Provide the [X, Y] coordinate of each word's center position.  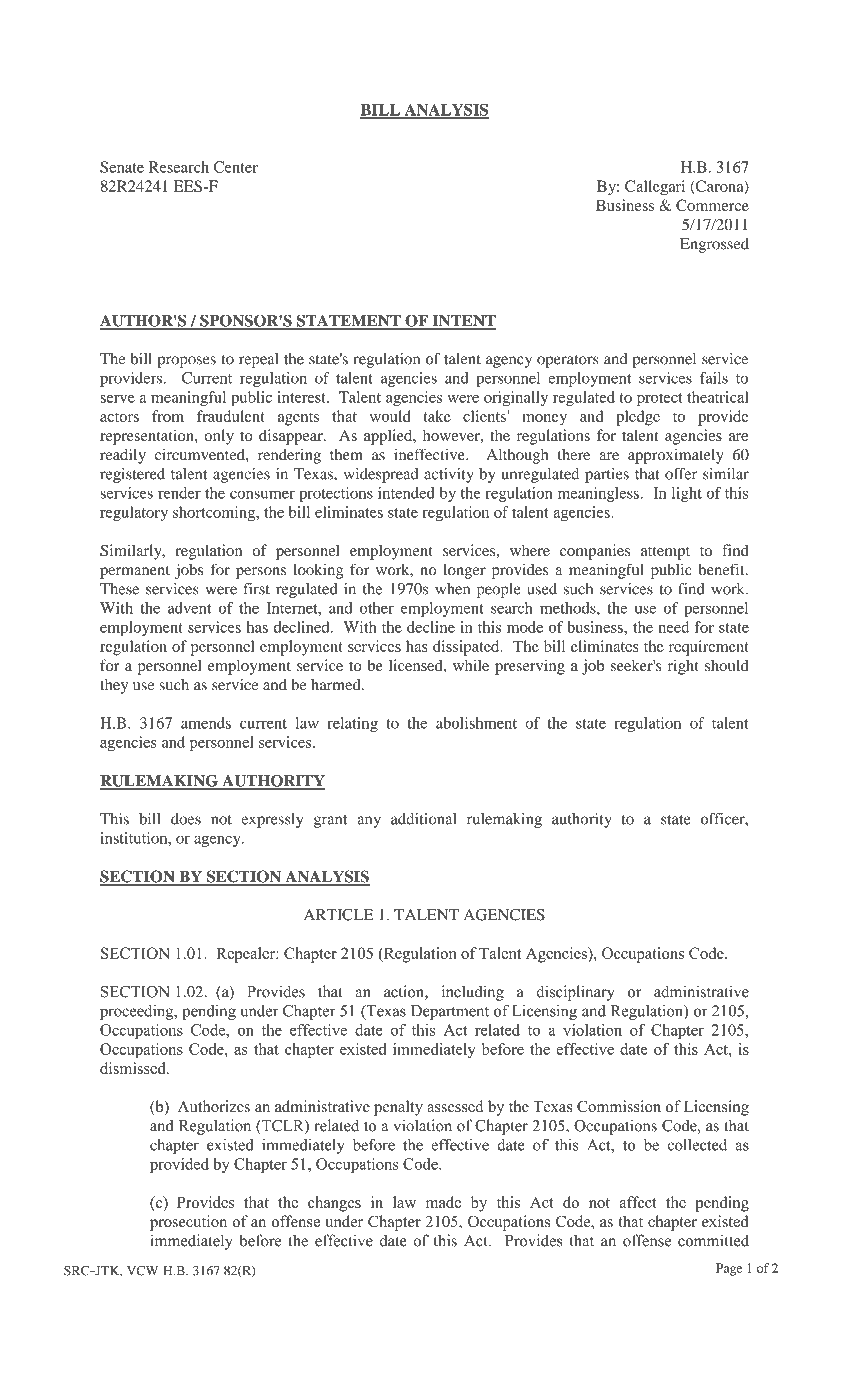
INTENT [463, 322]
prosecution [188, 1223]
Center [236, 167]
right [683, 667]
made [443, 1202]
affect [638, 1202]
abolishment [476, 723]
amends [206, 723]
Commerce [712, 205]
